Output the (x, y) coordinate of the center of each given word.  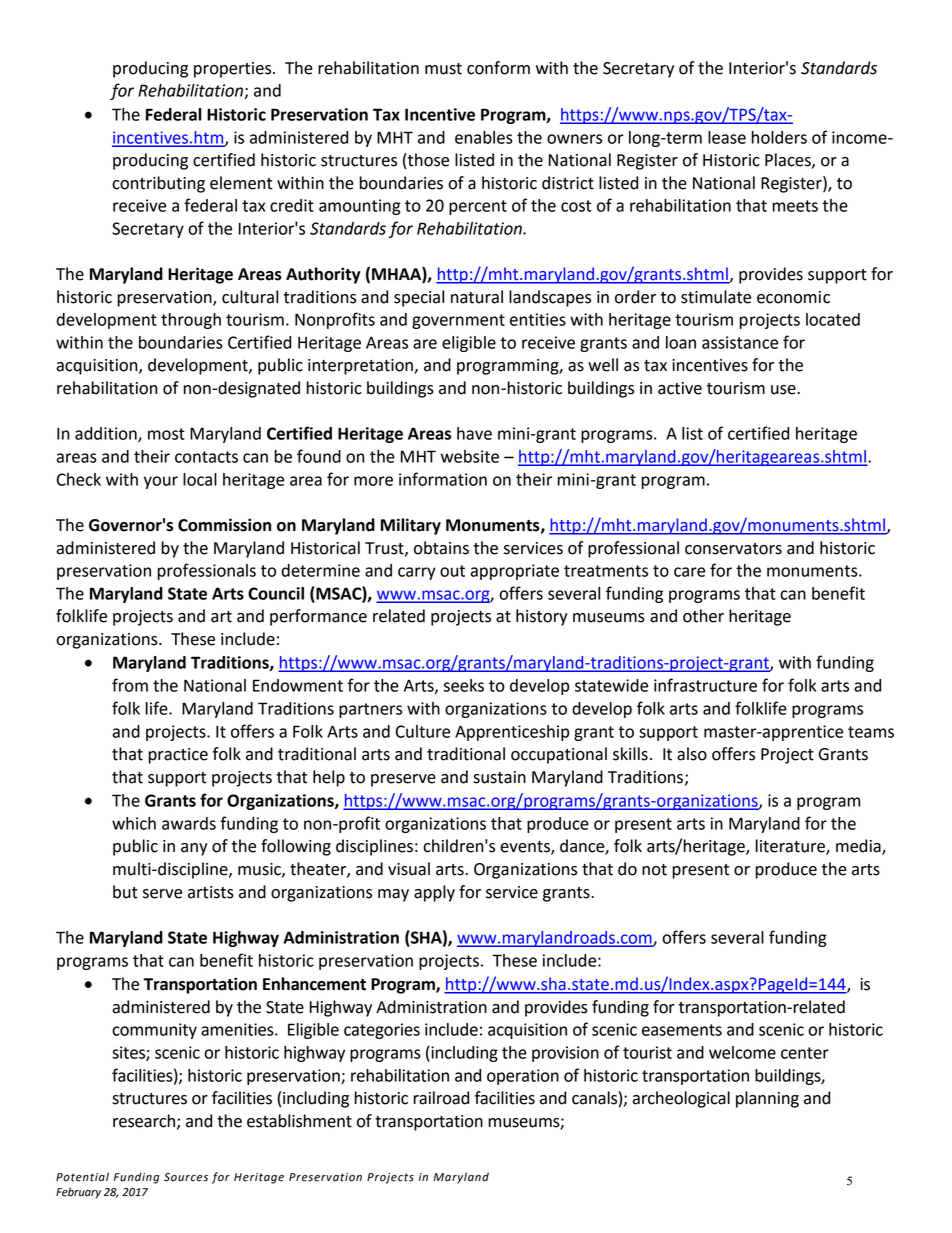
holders (779, 137)
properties (234, 70)
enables (484, 137)
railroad (441, 1098)
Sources (186, 1177)
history (542, 617)
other (703, 616)
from (130, 685)
